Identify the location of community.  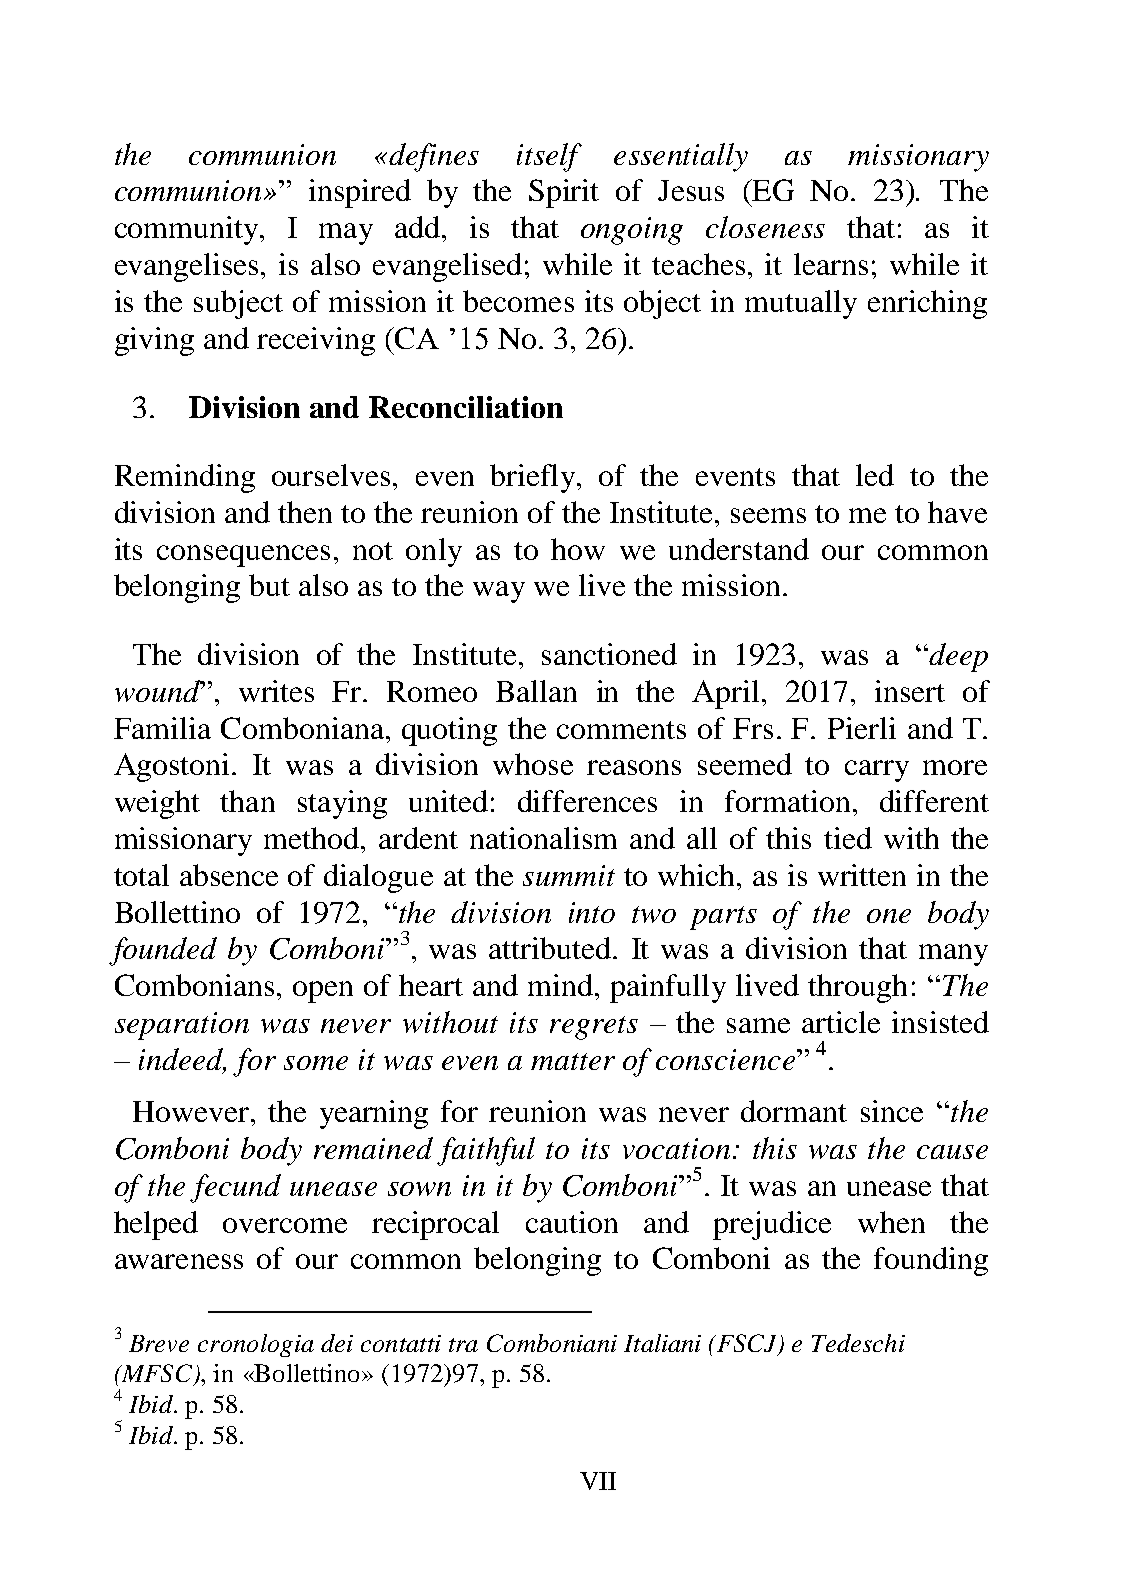
(188, 230).
